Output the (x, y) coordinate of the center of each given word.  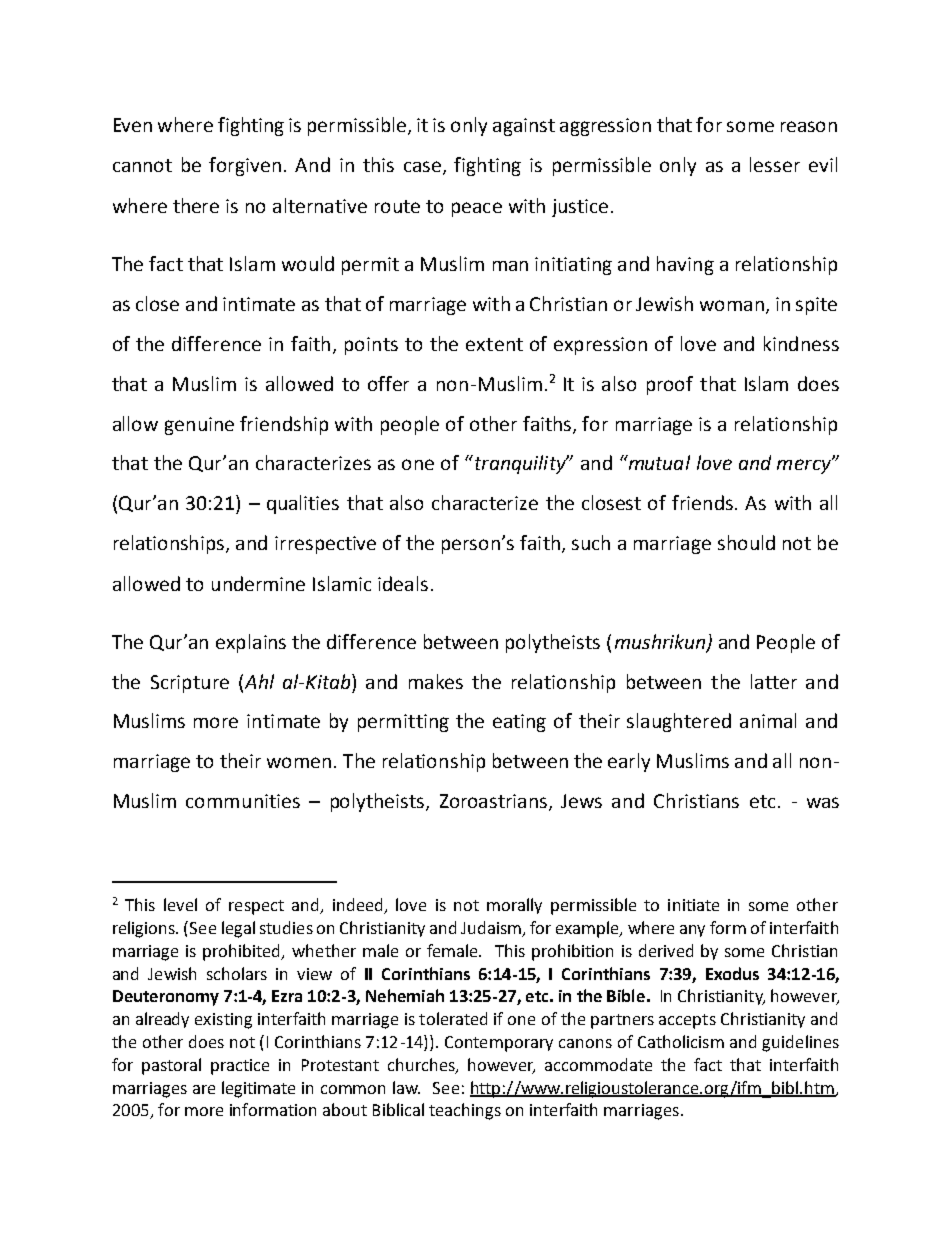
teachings (465, 1111)
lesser (775, 164)
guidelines (800, 1043)
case (422, 166)
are (204, 1089)
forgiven (245, 166)
